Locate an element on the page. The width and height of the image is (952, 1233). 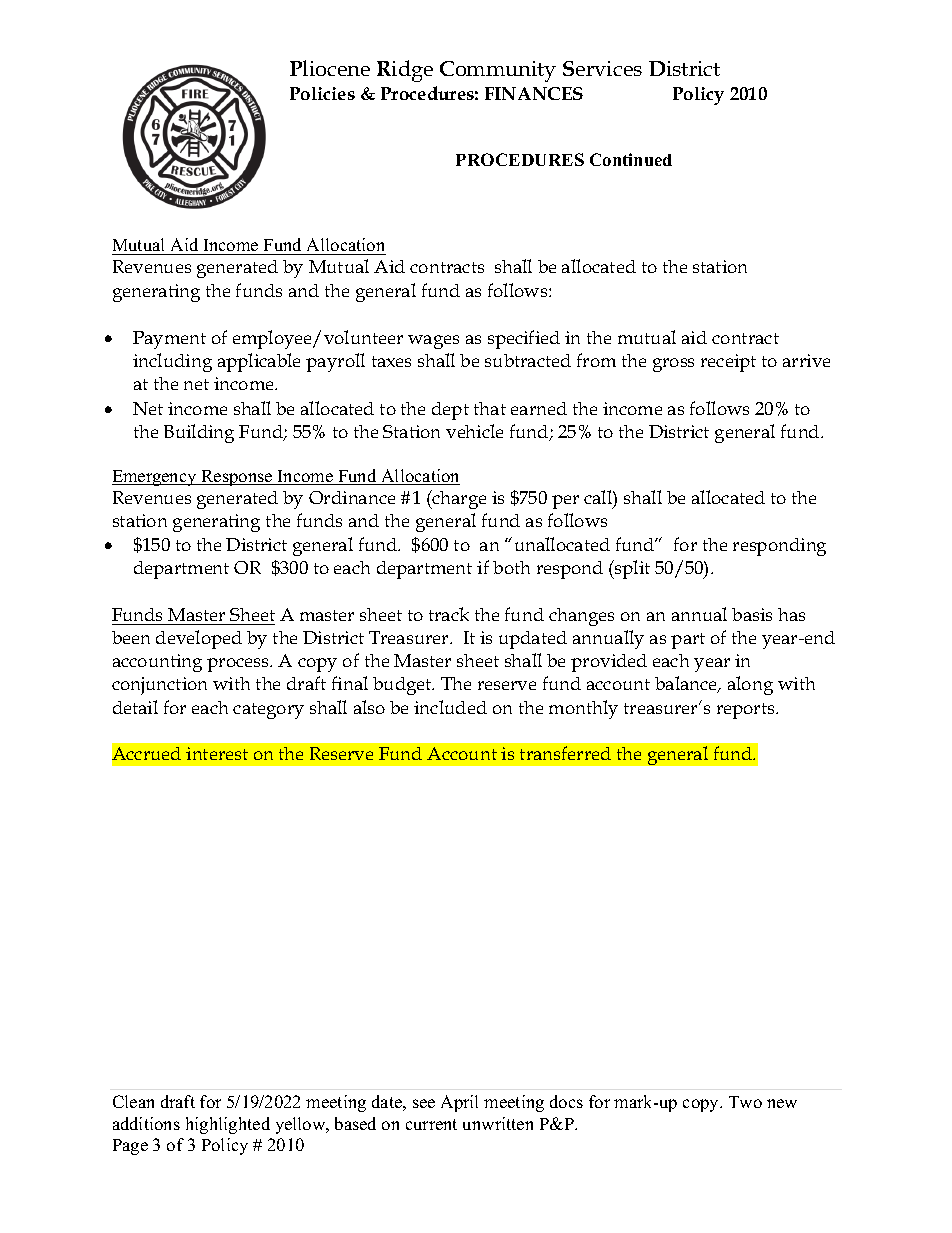
Payment is located at coordinates (169, 340).
